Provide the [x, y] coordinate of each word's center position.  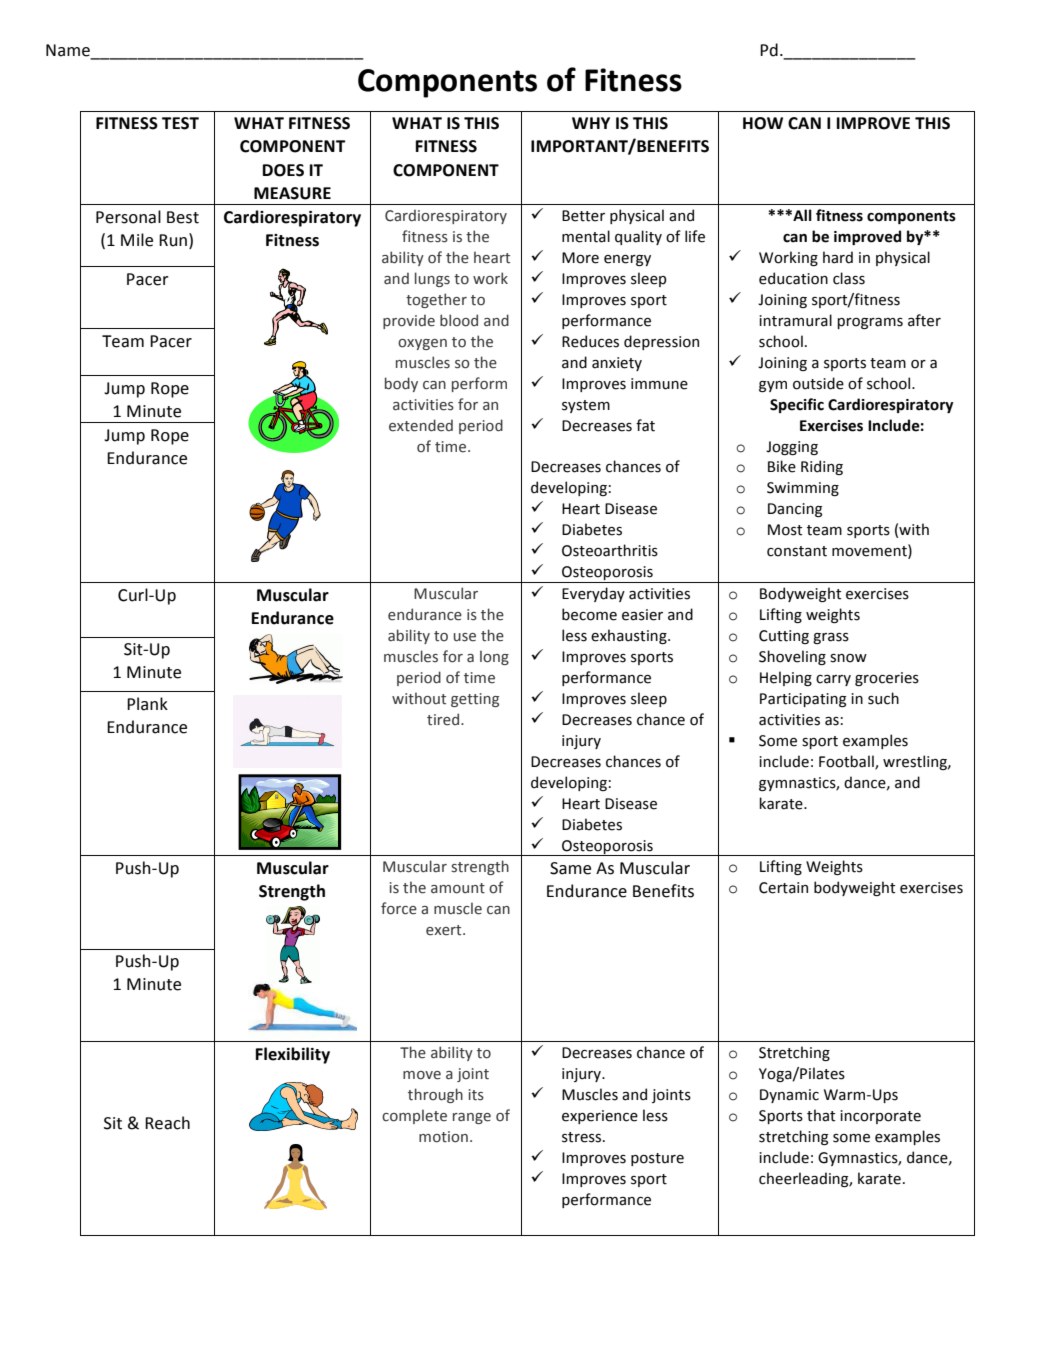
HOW [763, 123]
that [821, 1115]
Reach [167, 1123]
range [472, 1118]
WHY [591, 123]
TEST [180, 123]
